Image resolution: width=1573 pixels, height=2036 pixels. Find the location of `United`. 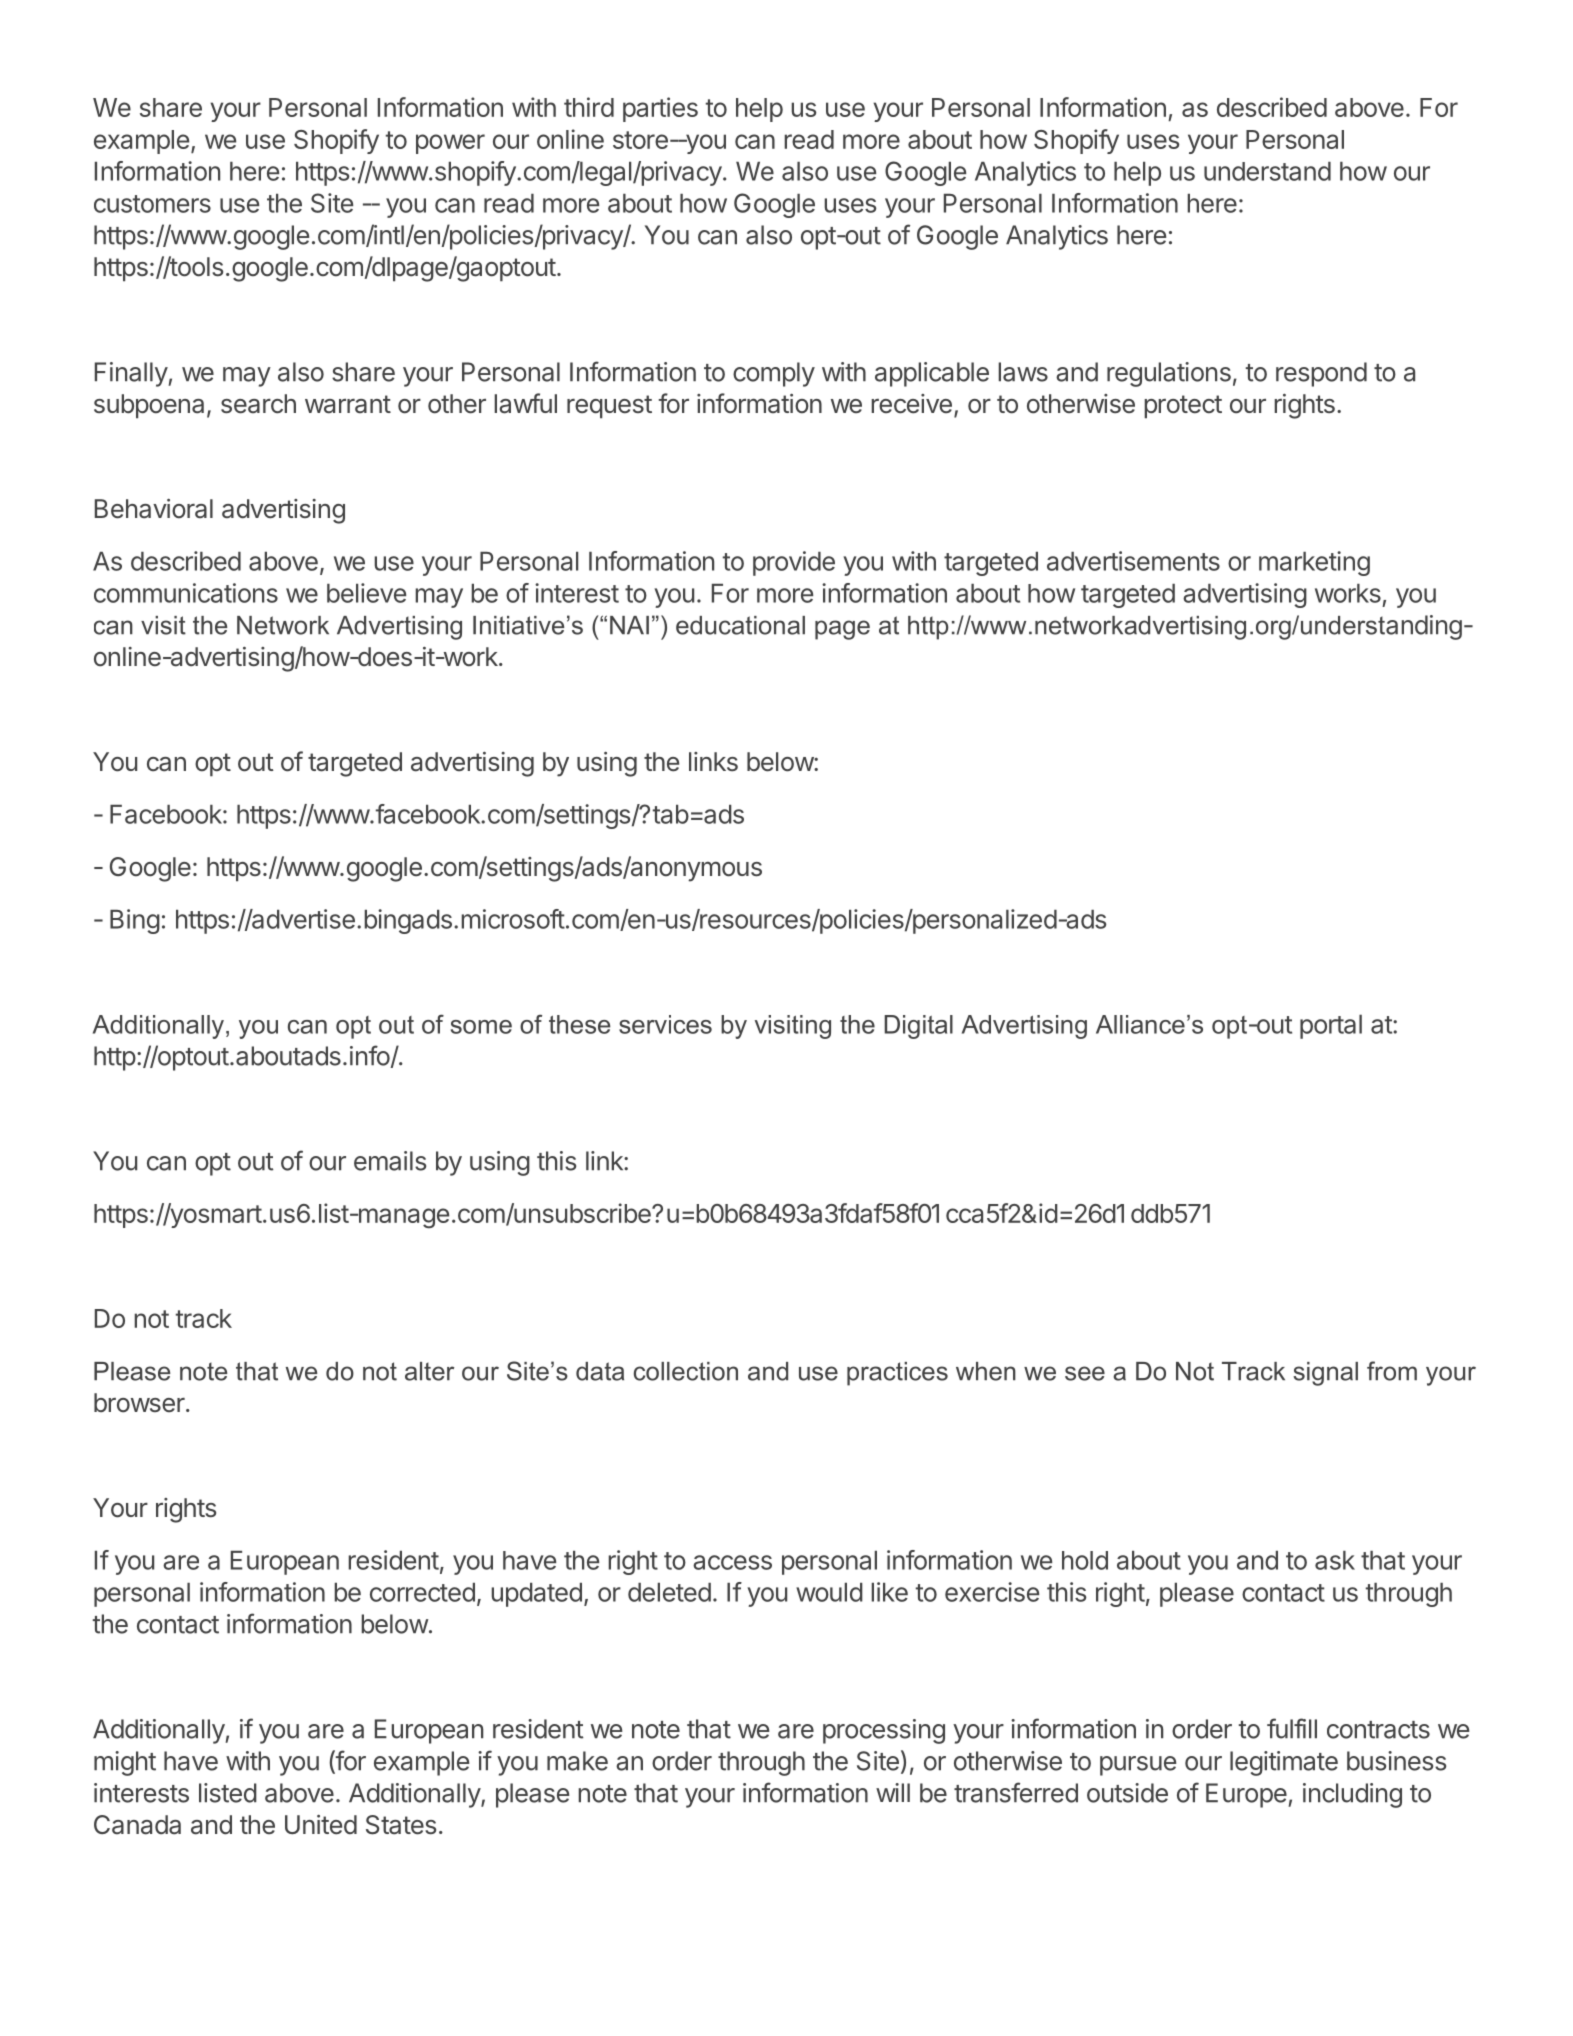

United is located at coordinates (321, 1825).
